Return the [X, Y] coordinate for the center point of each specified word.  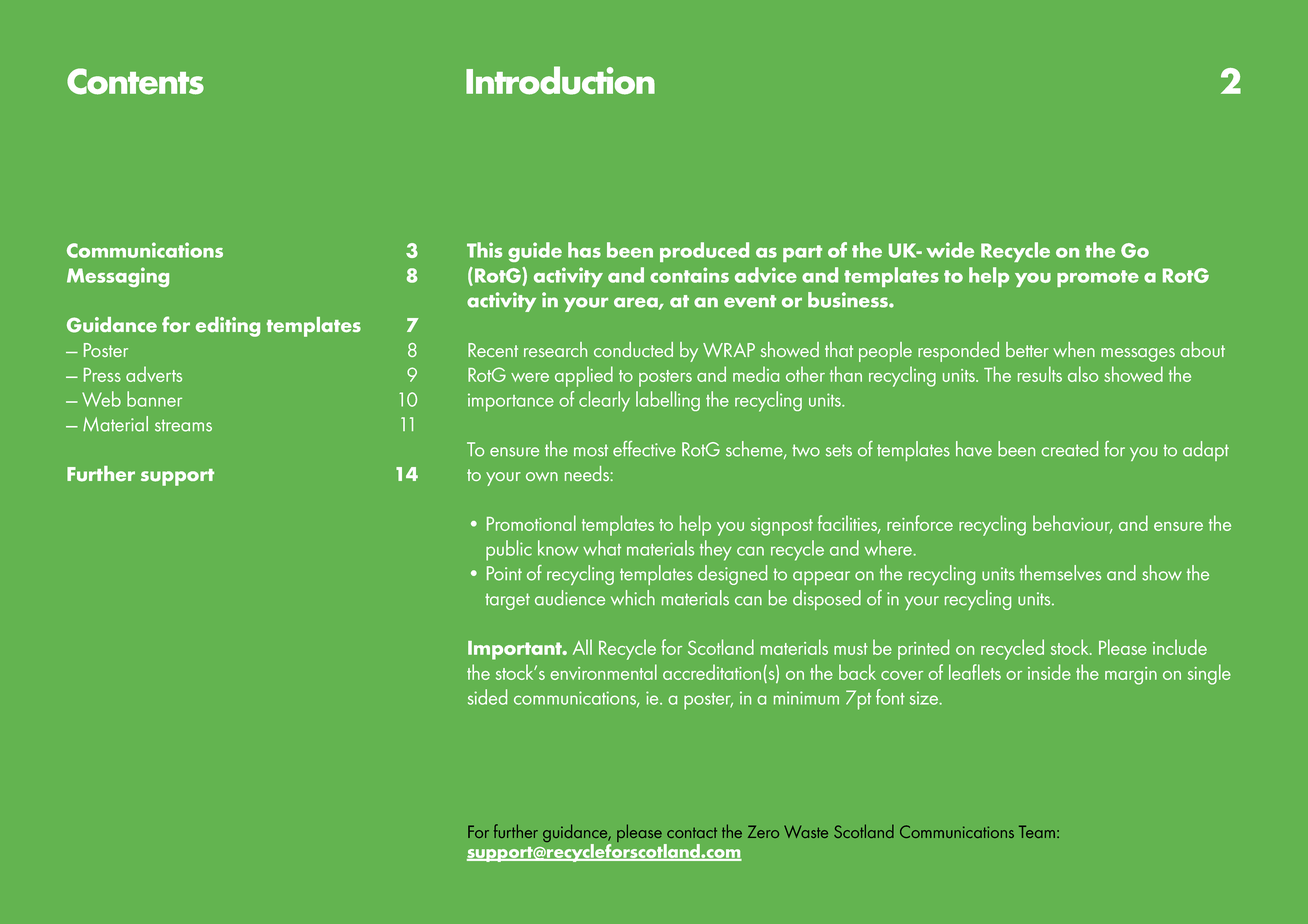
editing [228, 327]
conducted [633, 349]
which [633, 598]
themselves [1060, 573]
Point [504, 573]
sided [487, 697]
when [1074, 349]
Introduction [560, 80]
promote [1098, 278]
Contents [135, 81]
